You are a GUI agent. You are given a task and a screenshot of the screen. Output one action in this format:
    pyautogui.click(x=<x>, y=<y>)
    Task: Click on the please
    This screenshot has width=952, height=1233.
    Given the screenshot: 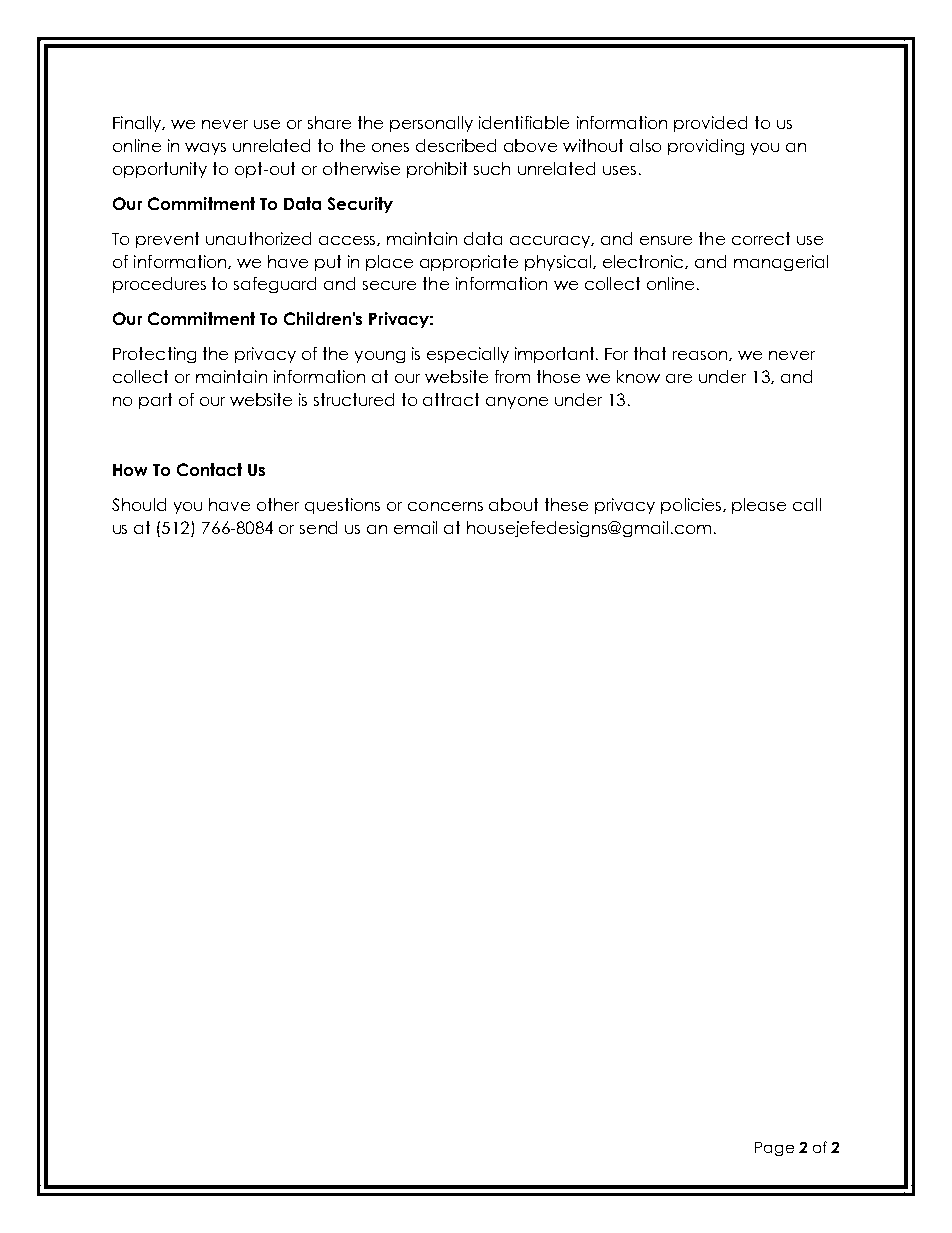 What is the action you would take?
    pyautogui.click(x=759, y=506)
